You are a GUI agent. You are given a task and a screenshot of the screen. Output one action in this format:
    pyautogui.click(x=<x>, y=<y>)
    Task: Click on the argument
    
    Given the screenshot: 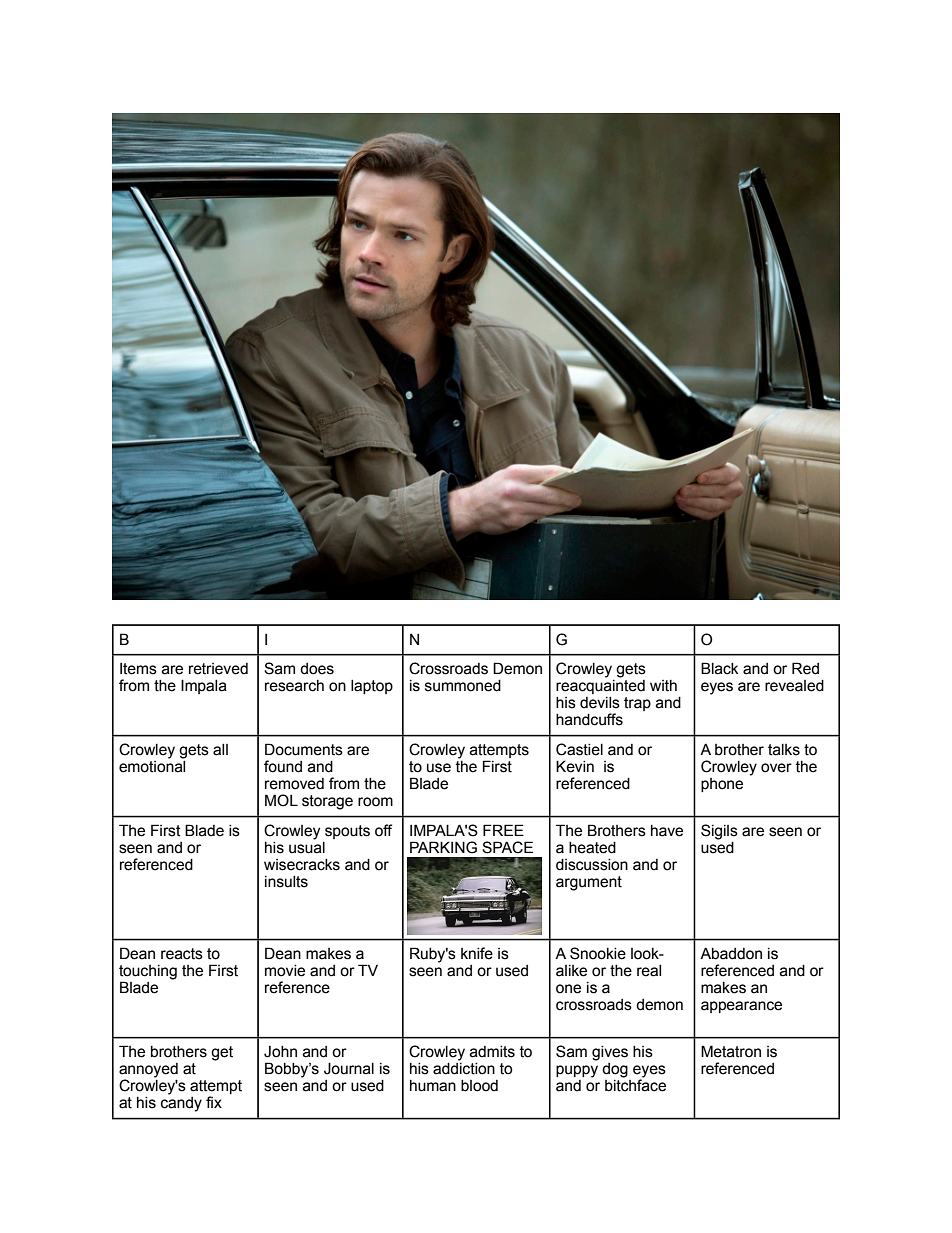 What is the action you would take?
    pyautogui.click(x=589, y=883)
